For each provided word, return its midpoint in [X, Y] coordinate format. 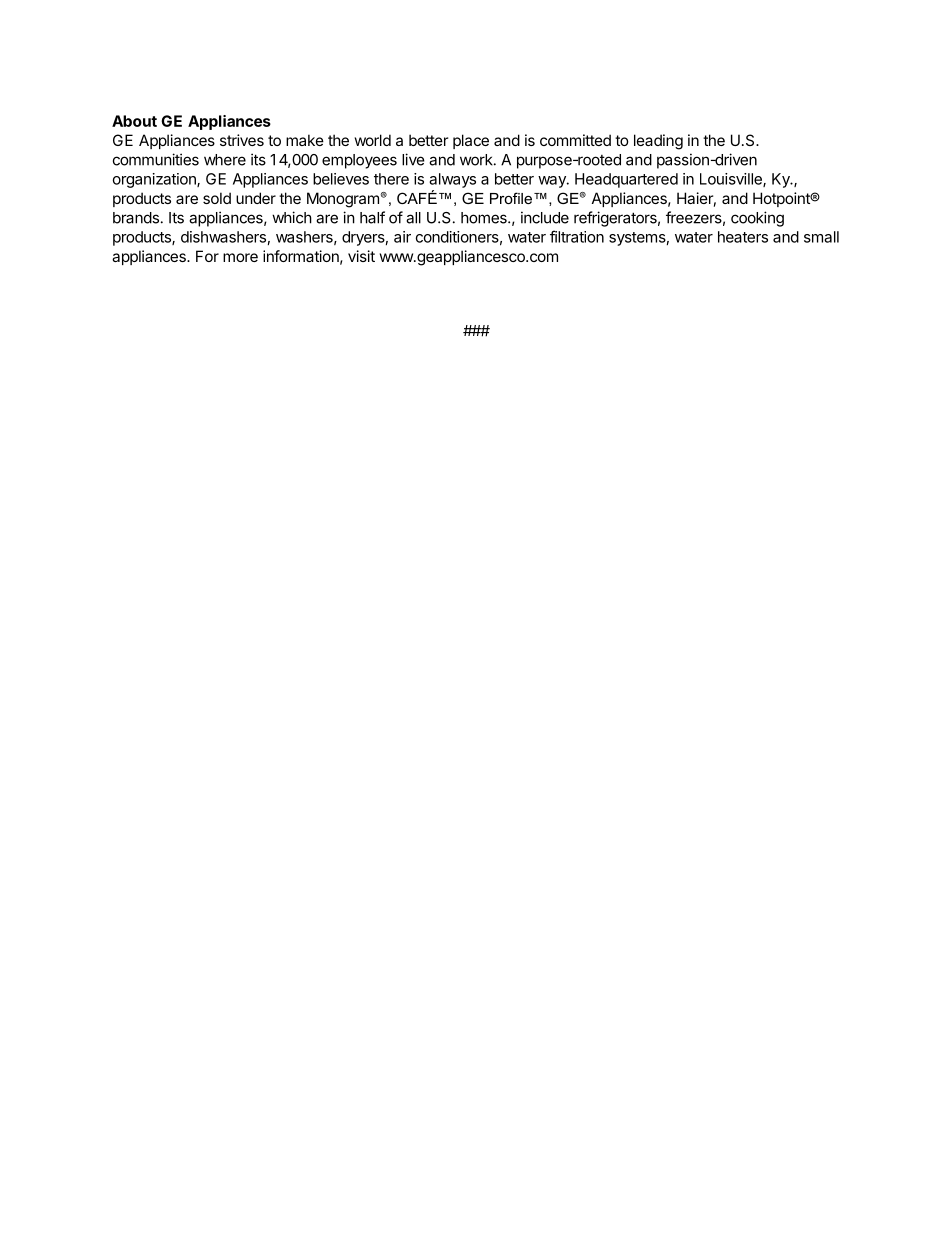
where [225, 160]
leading [658, 142]
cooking [757, 219]
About [134, 121]
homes [485, 218]
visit [361, 256]
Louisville [732, 180]
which [292, 217]
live [413, 159]
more [240, 257]
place [471, 141]
